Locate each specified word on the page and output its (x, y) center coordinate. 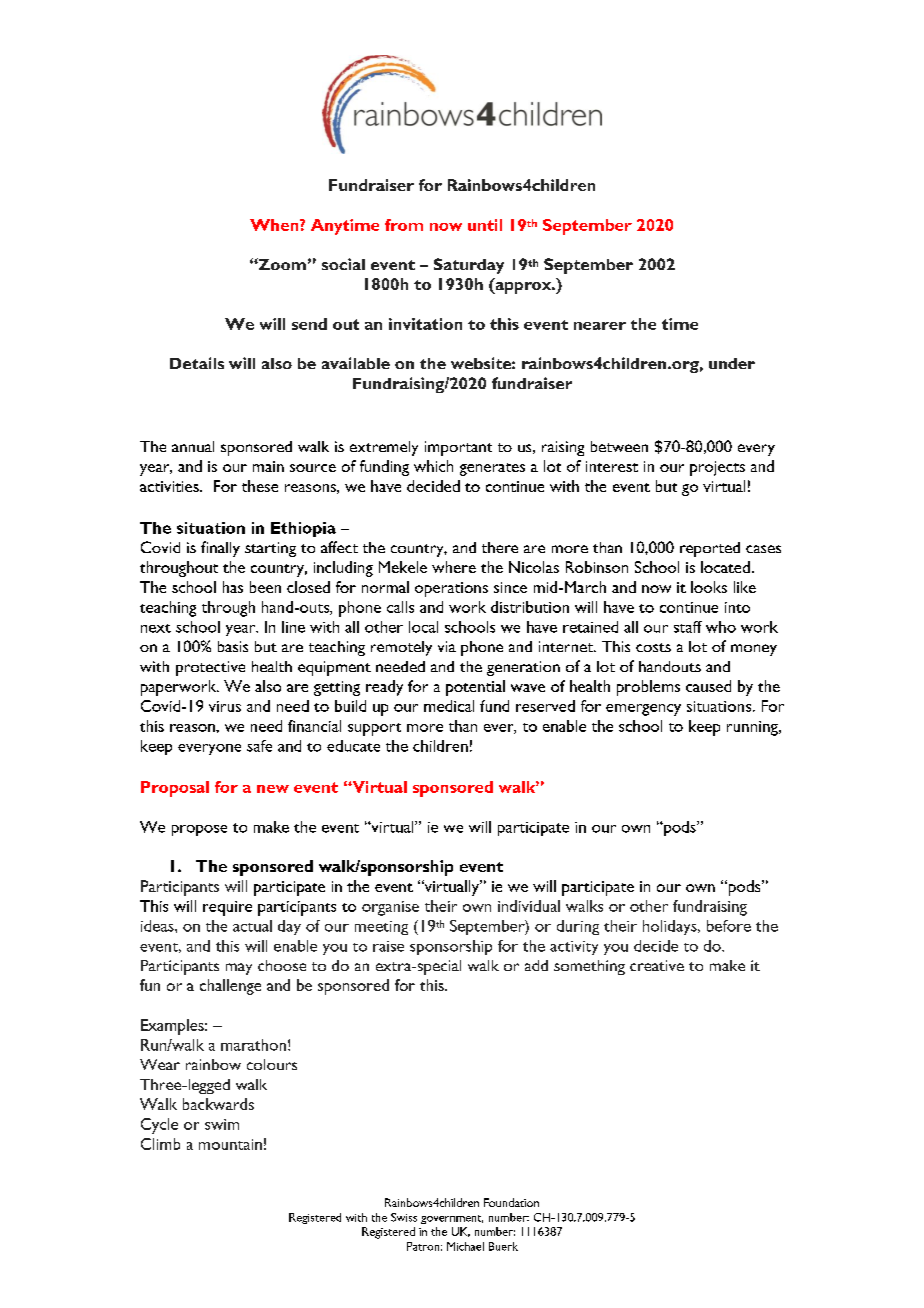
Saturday (469, 266)
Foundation (511, 1202)
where (454, 567)
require (227, 908)
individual (529, 906)
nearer (600, 326)
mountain (230, 1144)
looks (709, 587)
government (452, 1219)
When (275, 225)
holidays (671, 927)
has (233, 587)
